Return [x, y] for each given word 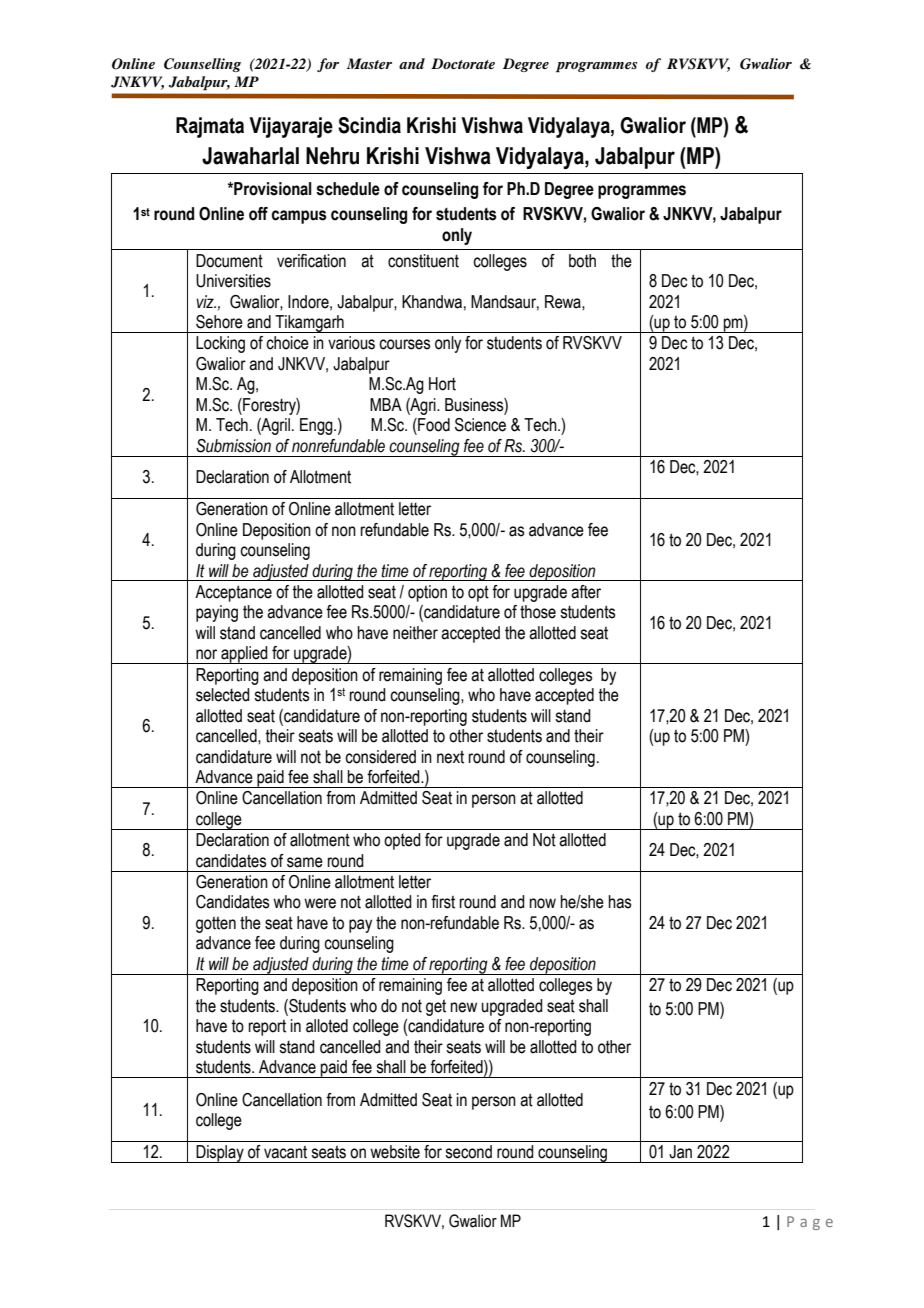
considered [380, 757]
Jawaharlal [250, 156]
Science [480, 425]
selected [223, 695]
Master [369, 63]
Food [433, 425]
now [543, 903]
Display [220, 1154]
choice [287, 343]
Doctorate [463, 63]
